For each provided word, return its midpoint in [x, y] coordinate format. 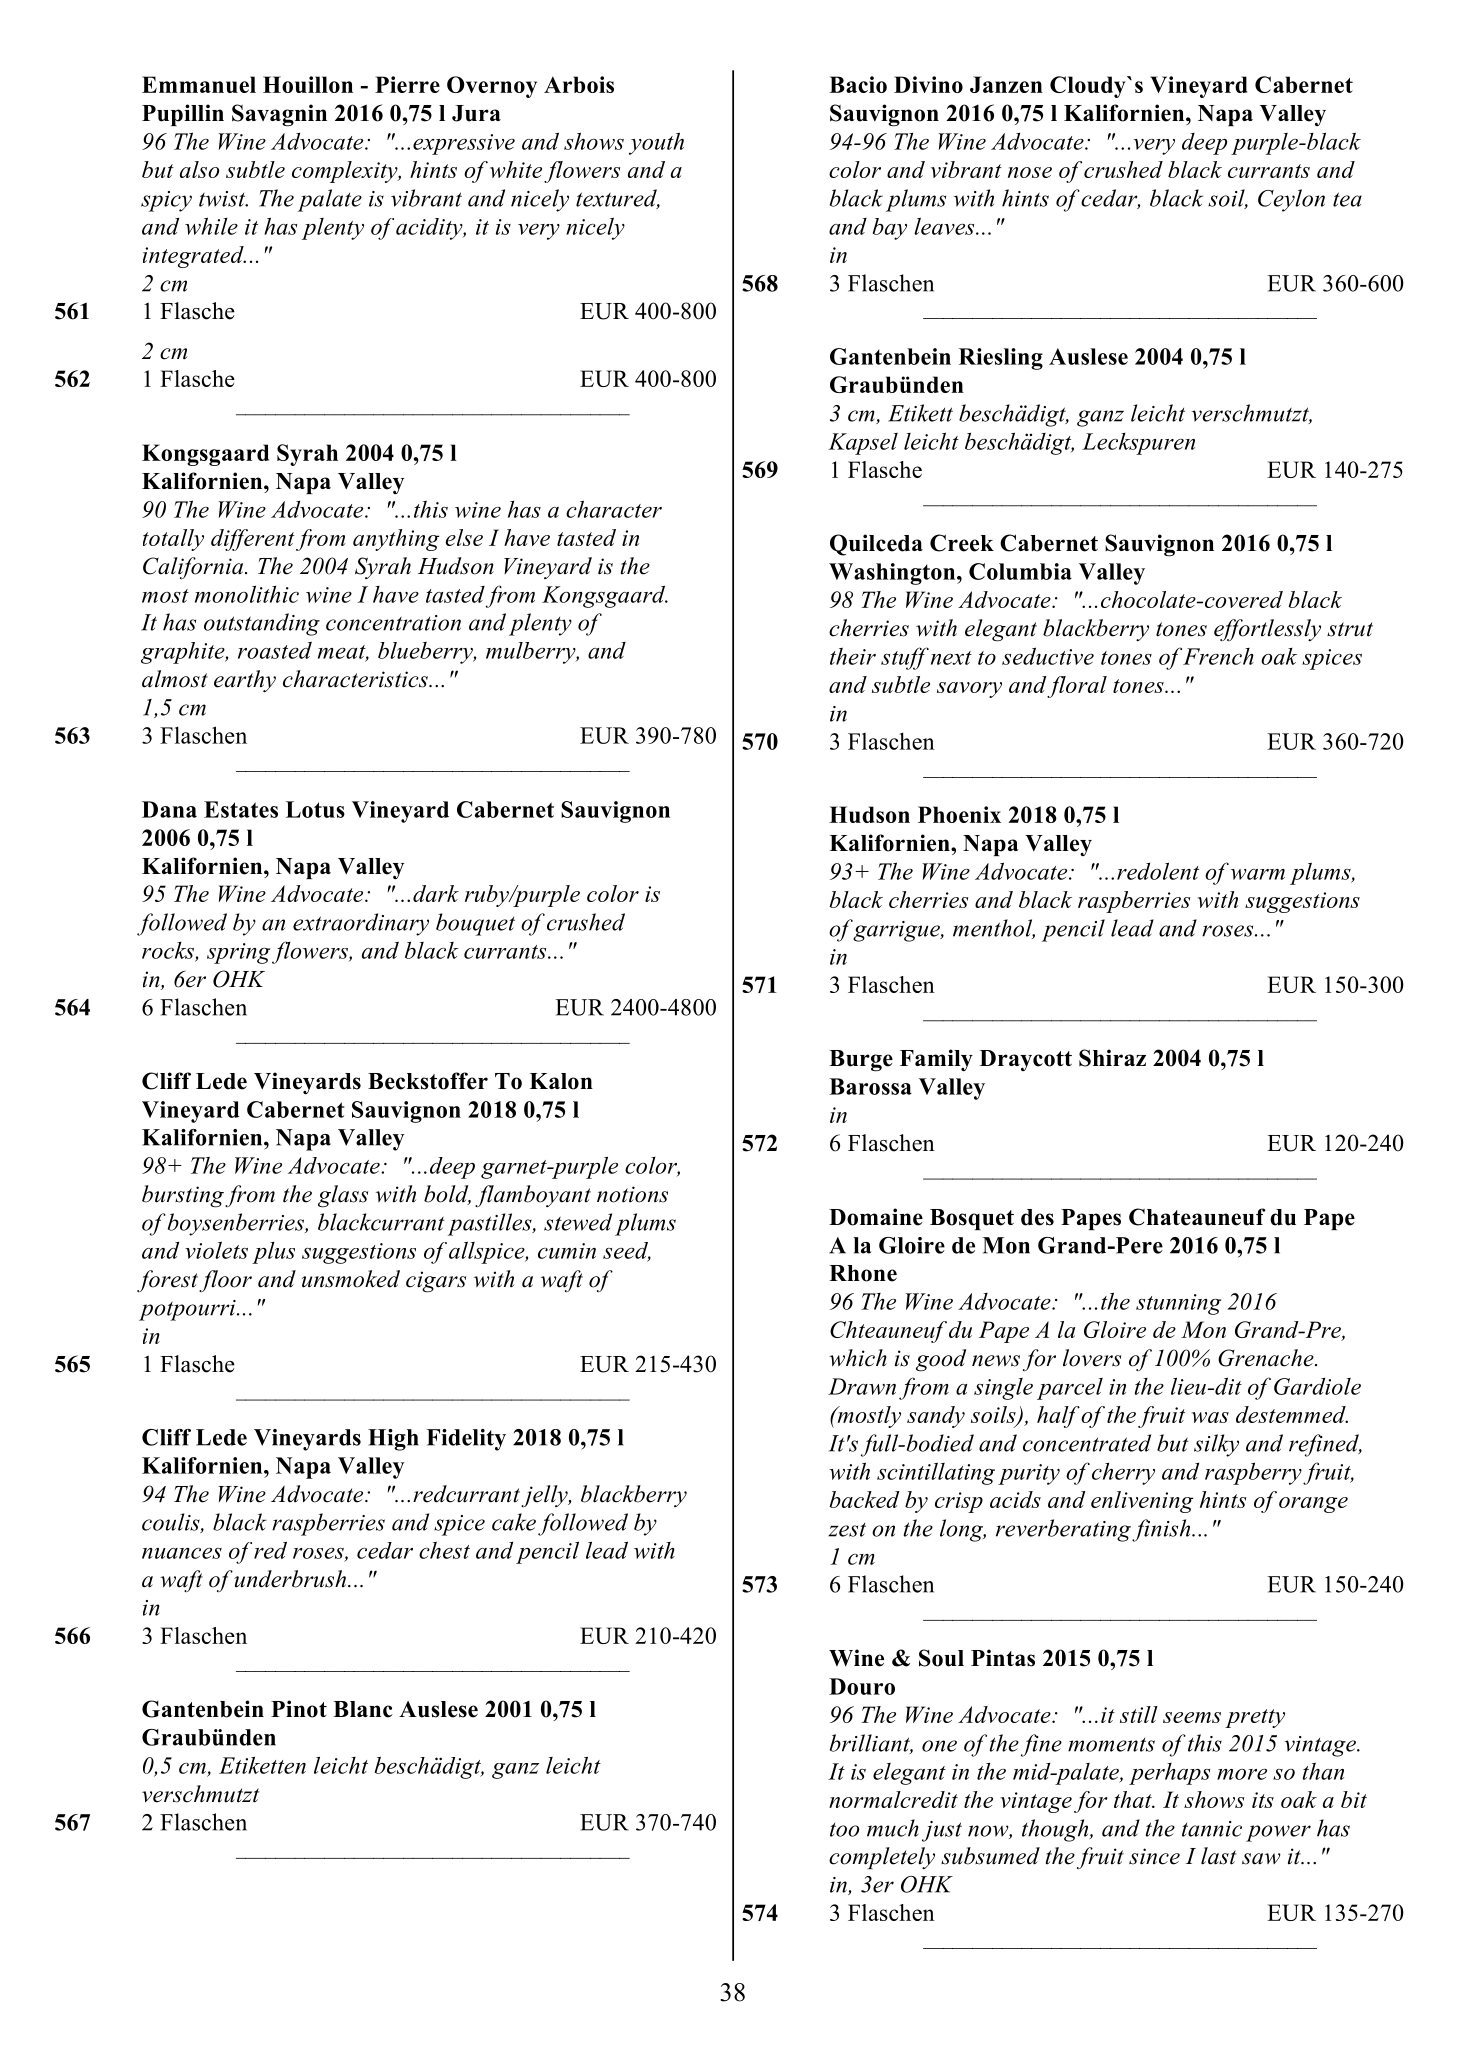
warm [1258, 874]
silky [1216, 1445]
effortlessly [1267, 630]
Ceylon [1291, 200]
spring [240, 953]
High [393, 1440]
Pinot [299, 1709]
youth [656, 143]
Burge [861, 1061]
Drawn [862, 1386]
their [853, 656]
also [199, 169]
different [253, 540]
